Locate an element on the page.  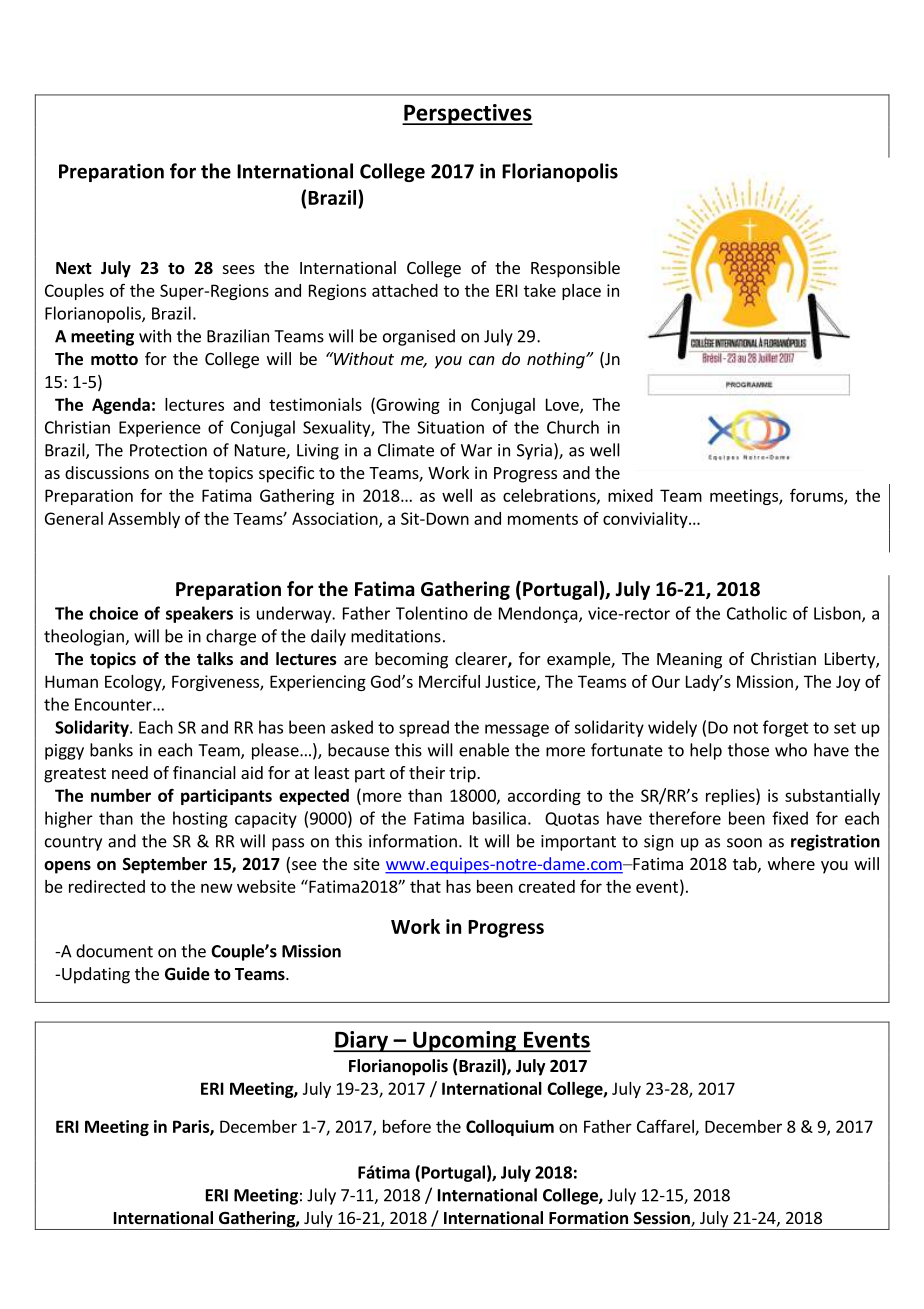
Merciful is located at coordinates (449, 681).
